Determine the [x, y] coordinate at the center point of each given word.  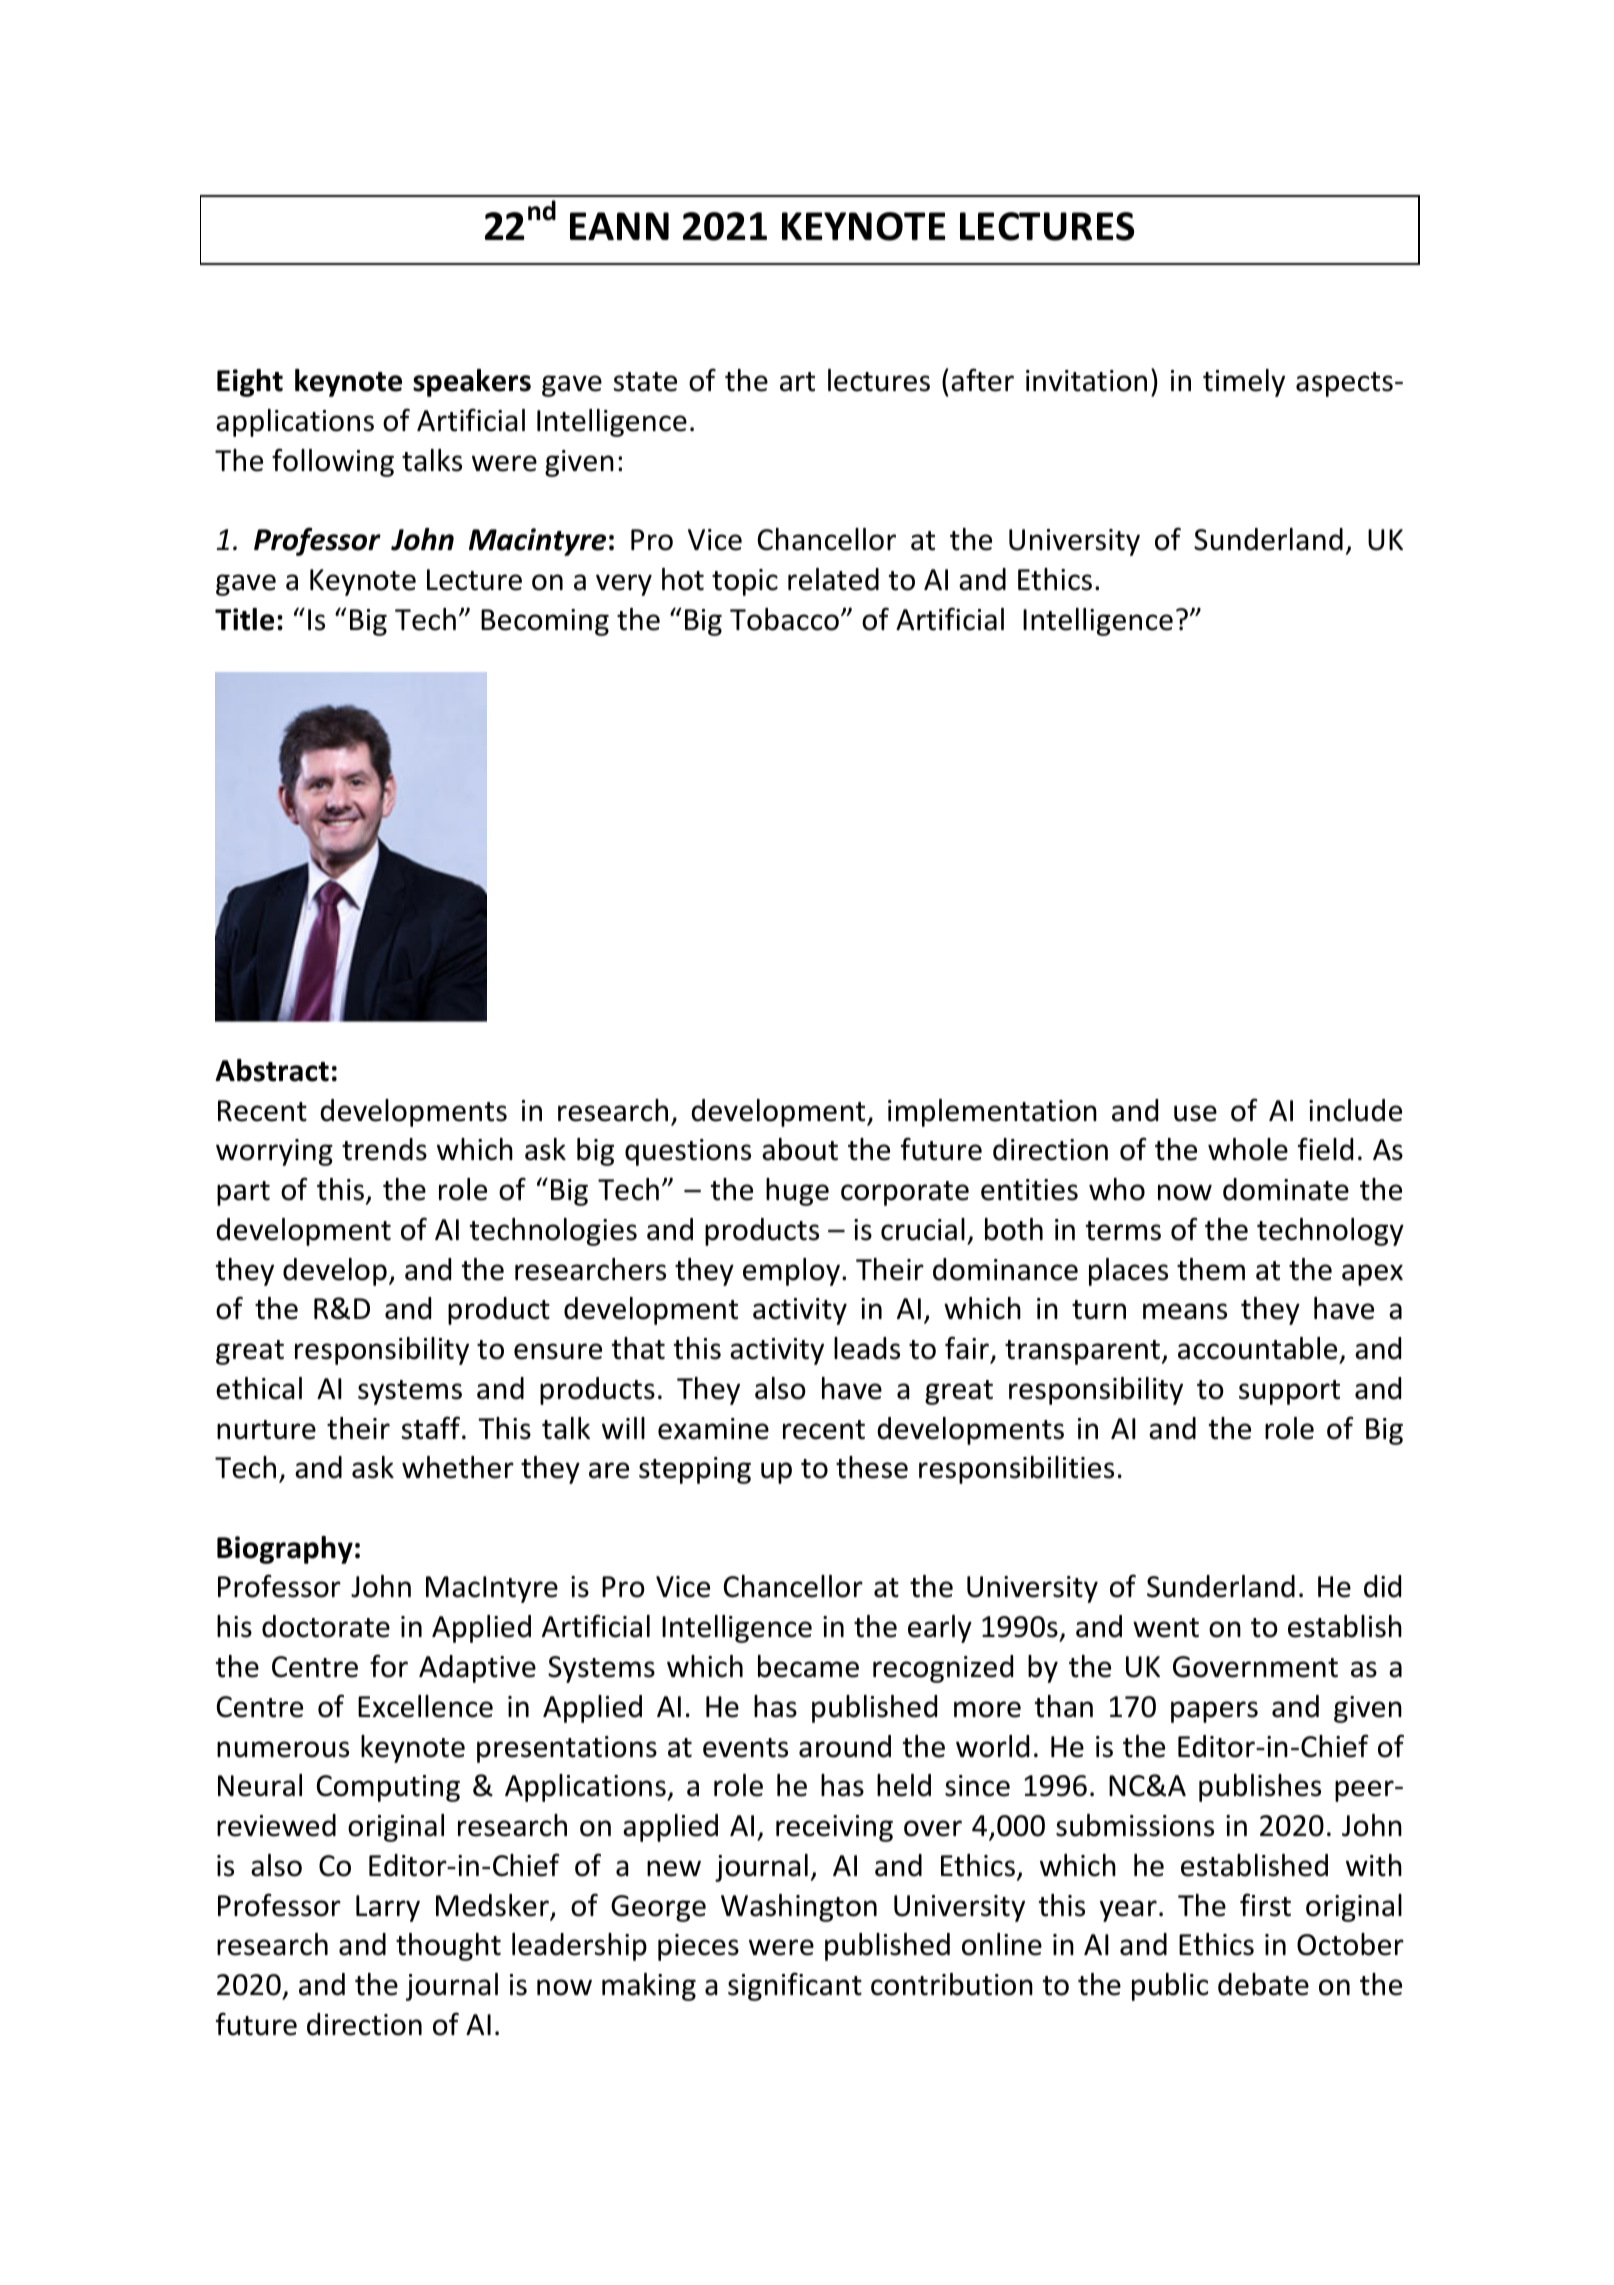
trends [384, 1149]
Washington [799, 1908]
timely [1244, 383]
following [333, 462]
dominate [1286, 1189]
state [645, 382]
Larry [388, 1908]
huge [797, 1192]
